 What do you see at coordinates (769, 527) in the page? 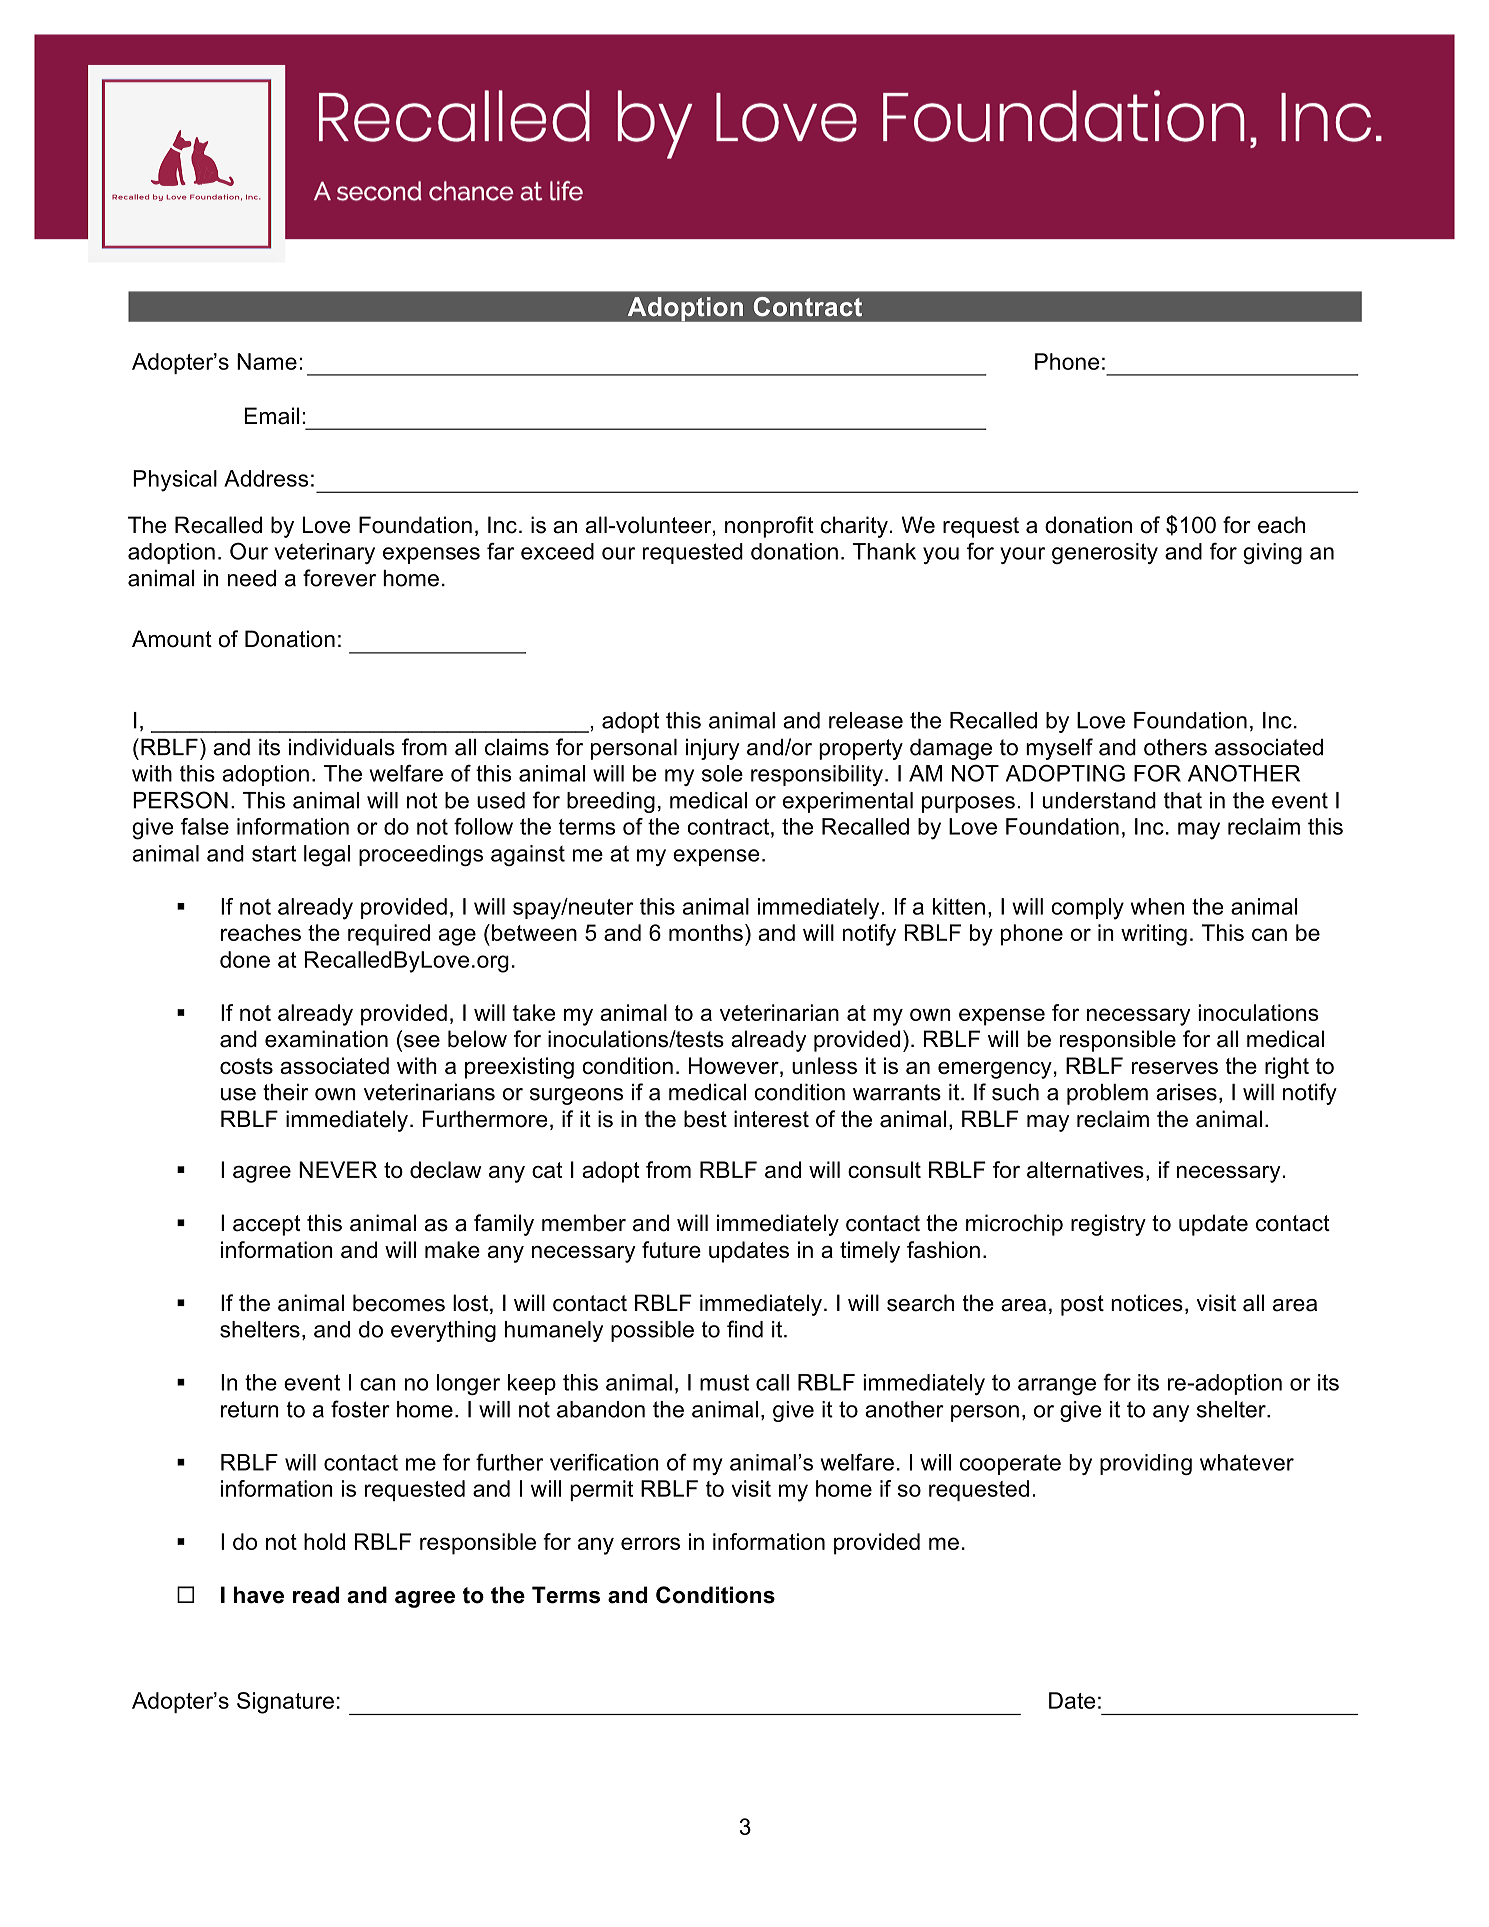
I see `nonprofit` at bounding box center [769, 527].
